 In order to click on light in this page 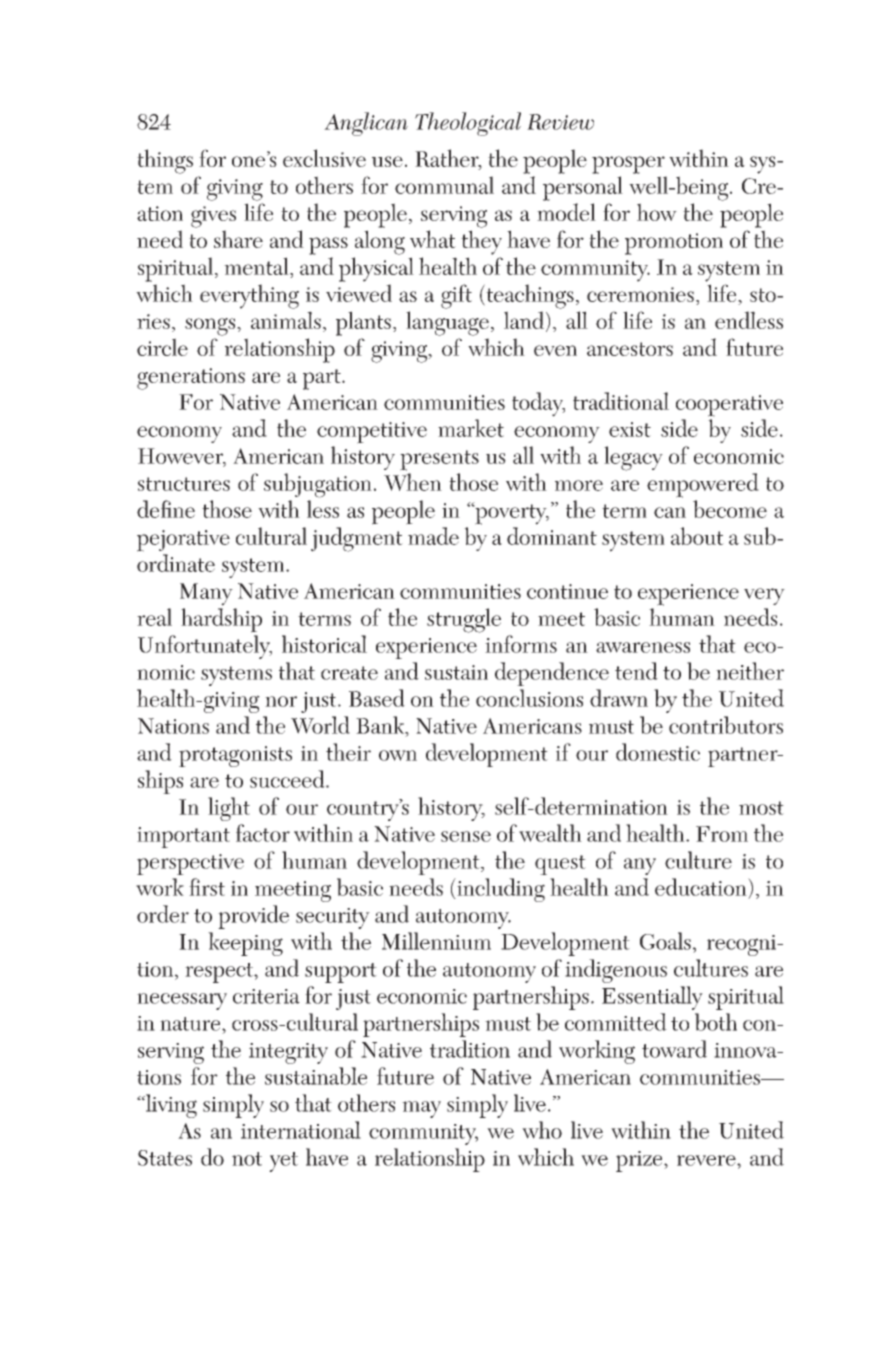, I will do `click(229, 809)`.
